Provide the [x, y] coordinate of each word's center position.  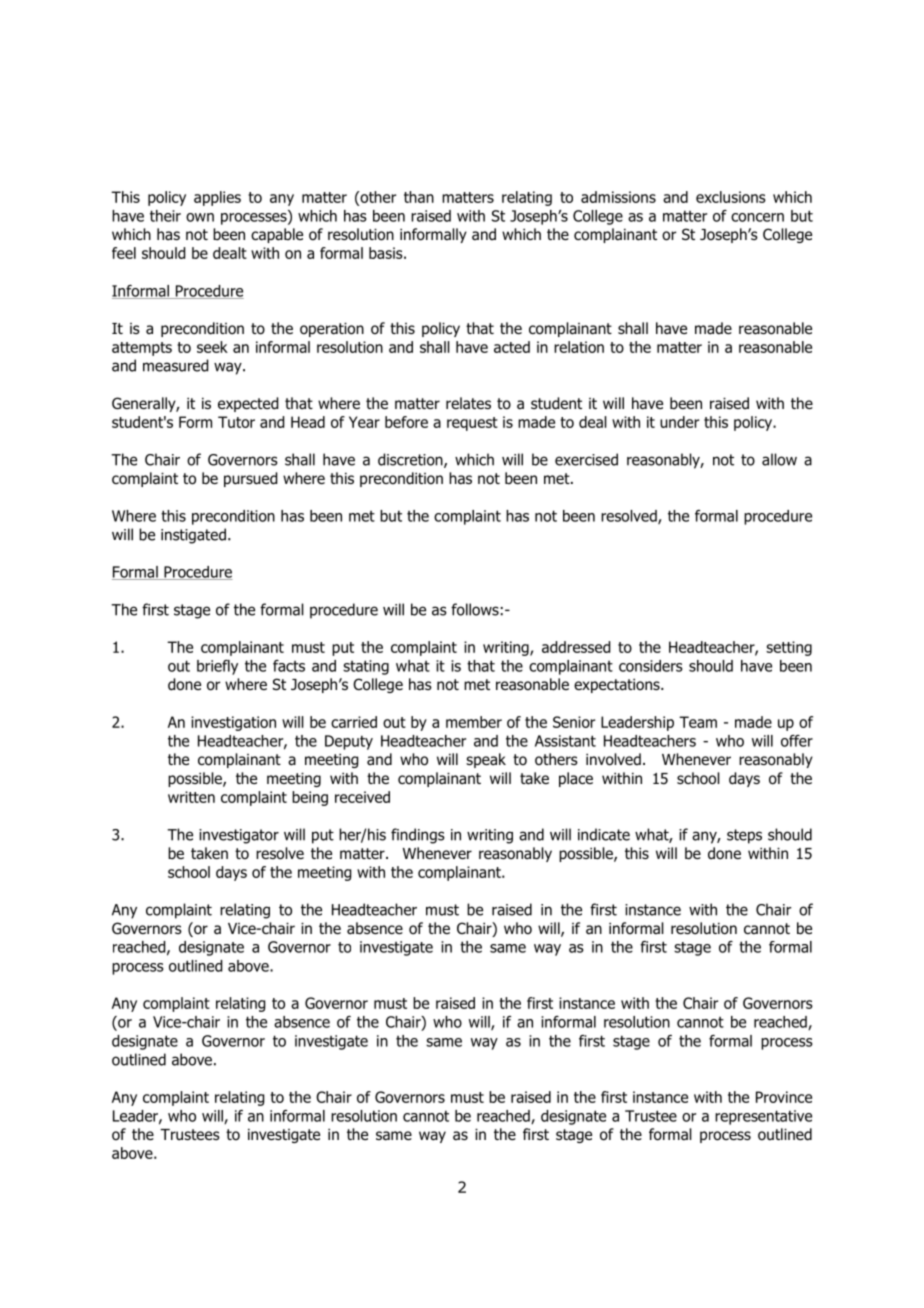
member [474, 722]
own [200, 217]
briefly [217, 667]
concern [757, 217]
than [419, 197]
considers [651, 666]
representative [763, 1117]
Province [784, 1097]
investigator [239, 836]
